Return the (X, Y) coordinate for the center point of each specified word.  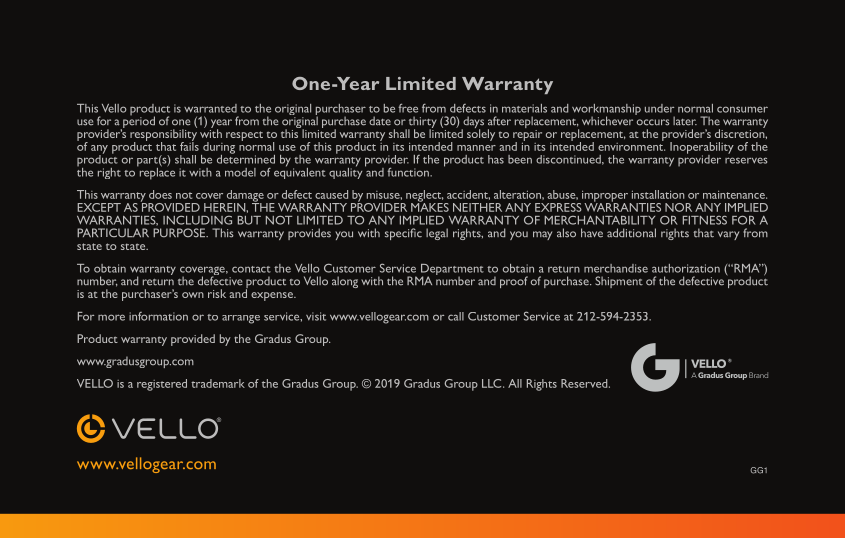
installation (658, 194)
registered (162, 385)
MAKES (430, 206)
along (345, 282)
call (456, 316)
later (685, 121)
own (193, 295)
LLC (493, 383)
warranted (210, 108)
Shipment (619, 282)
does (160, 194)
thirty (422, 123)
